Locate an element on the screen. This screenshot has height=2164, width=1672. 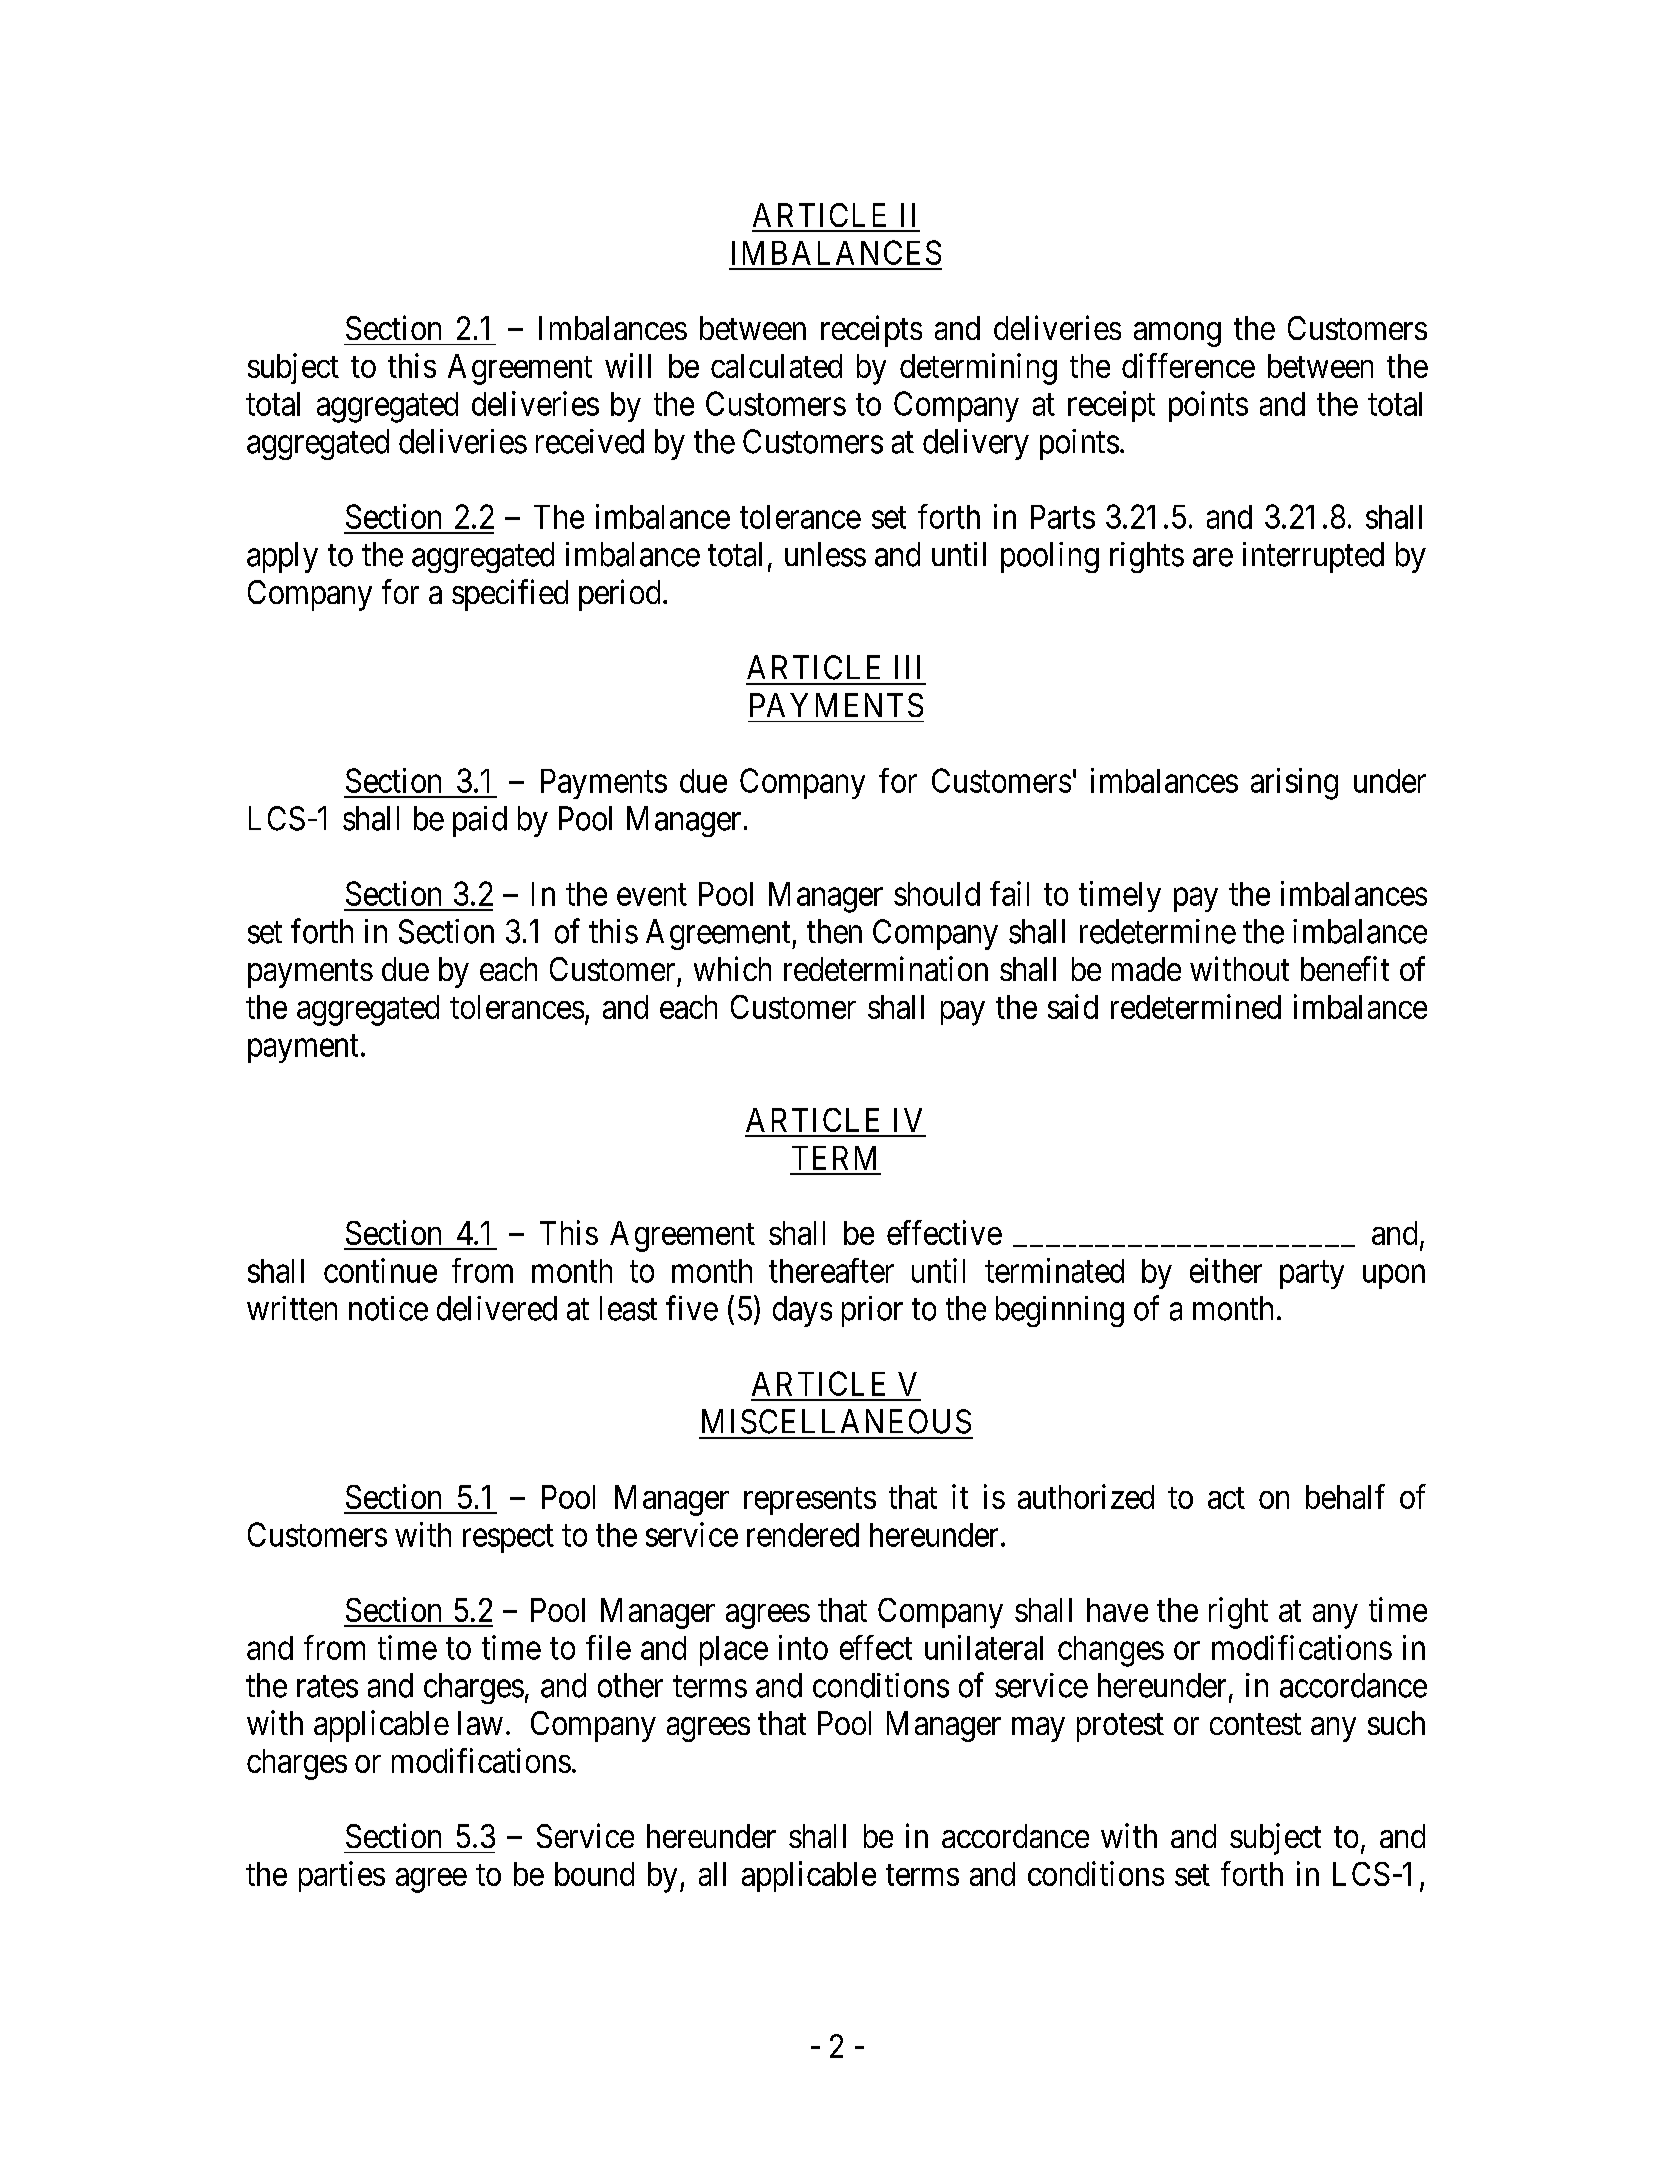
benefit is located at coordinates (1345, 968).
